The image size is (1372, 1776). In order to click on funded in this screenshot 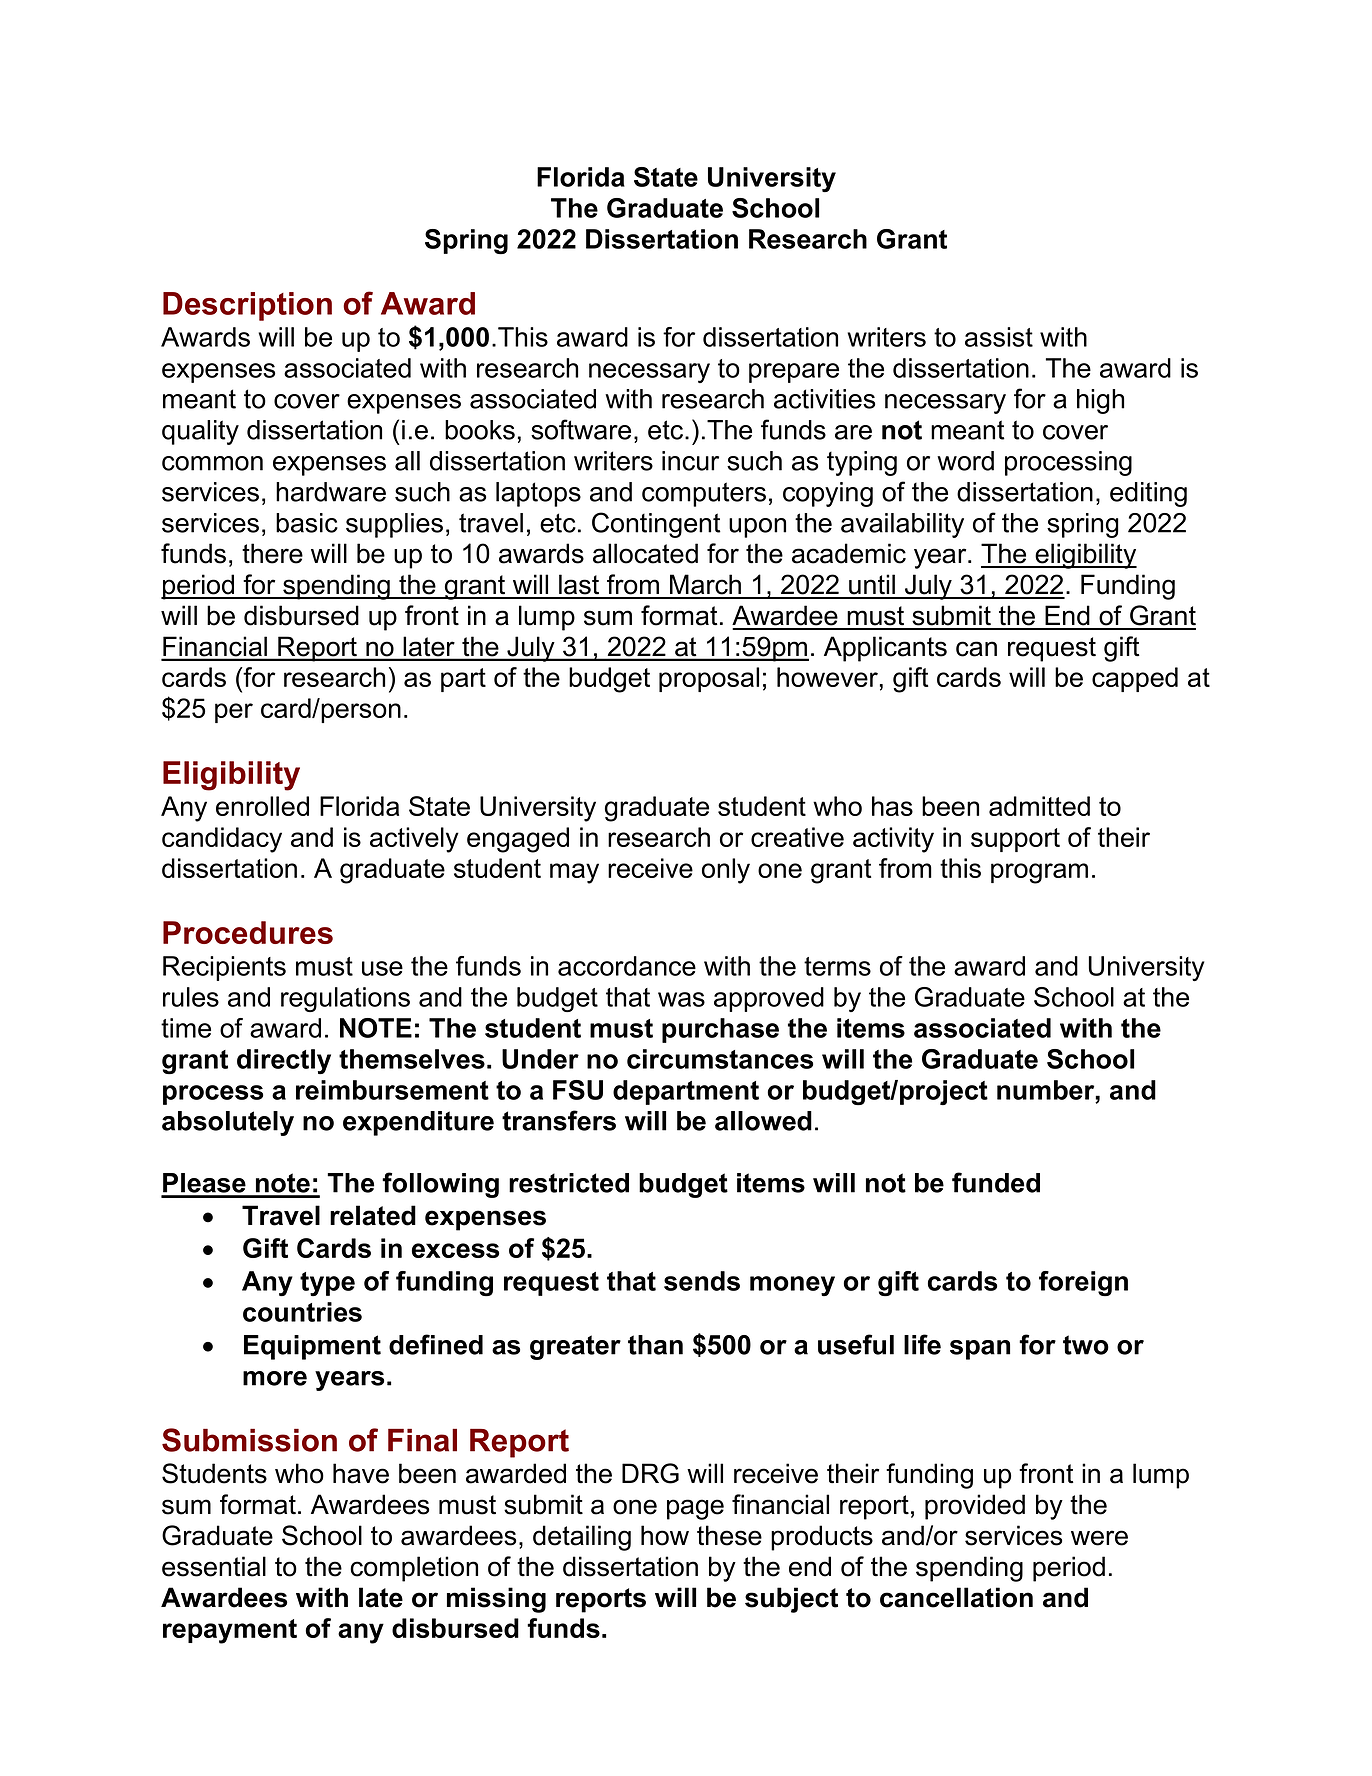, I will do `click(996, 1182)`.
